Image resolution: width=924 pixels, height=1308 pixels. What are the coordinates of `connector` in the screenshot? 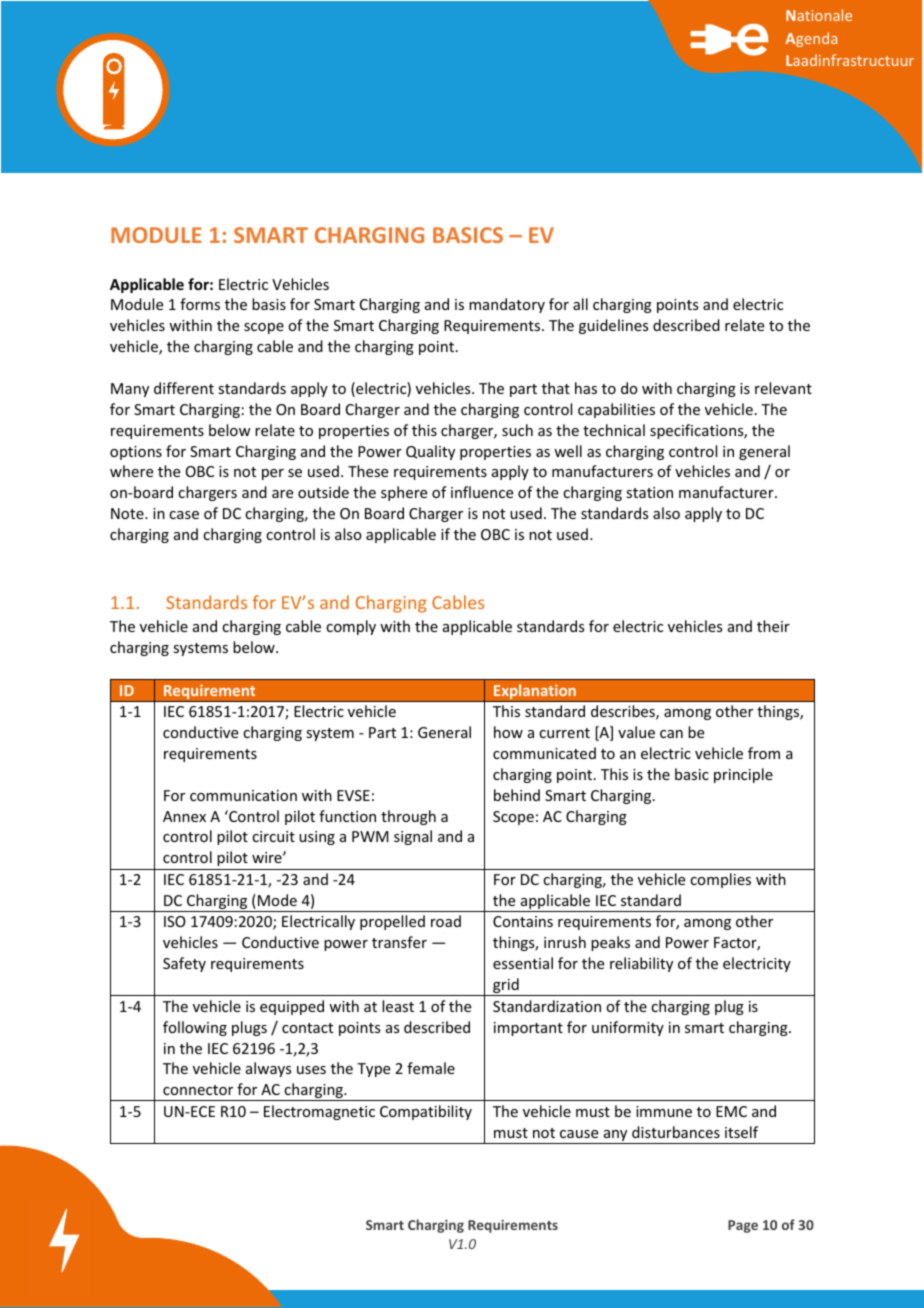 It's located at (198, 1090).
